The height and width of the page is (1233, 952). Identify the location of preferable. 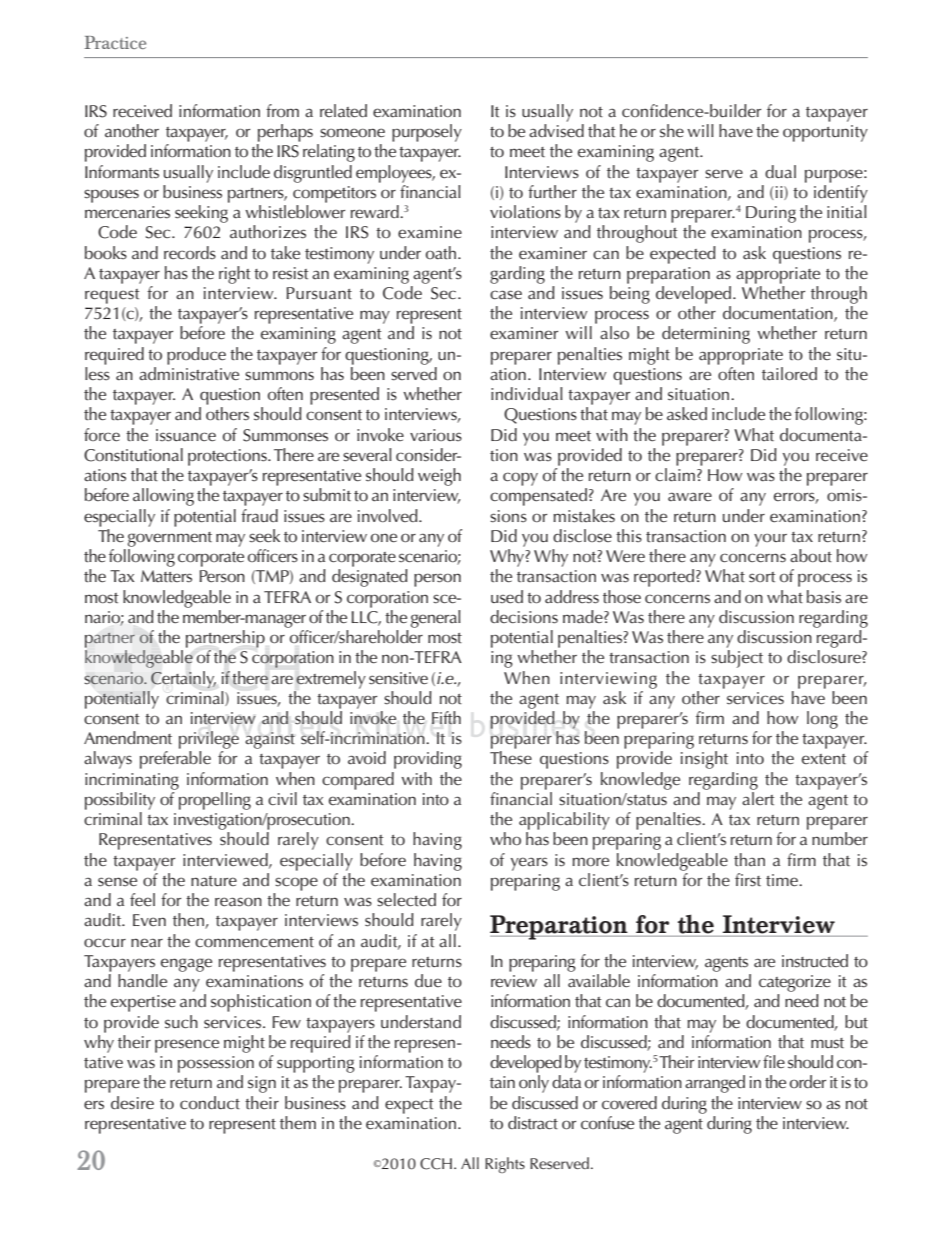
(175, 760).
